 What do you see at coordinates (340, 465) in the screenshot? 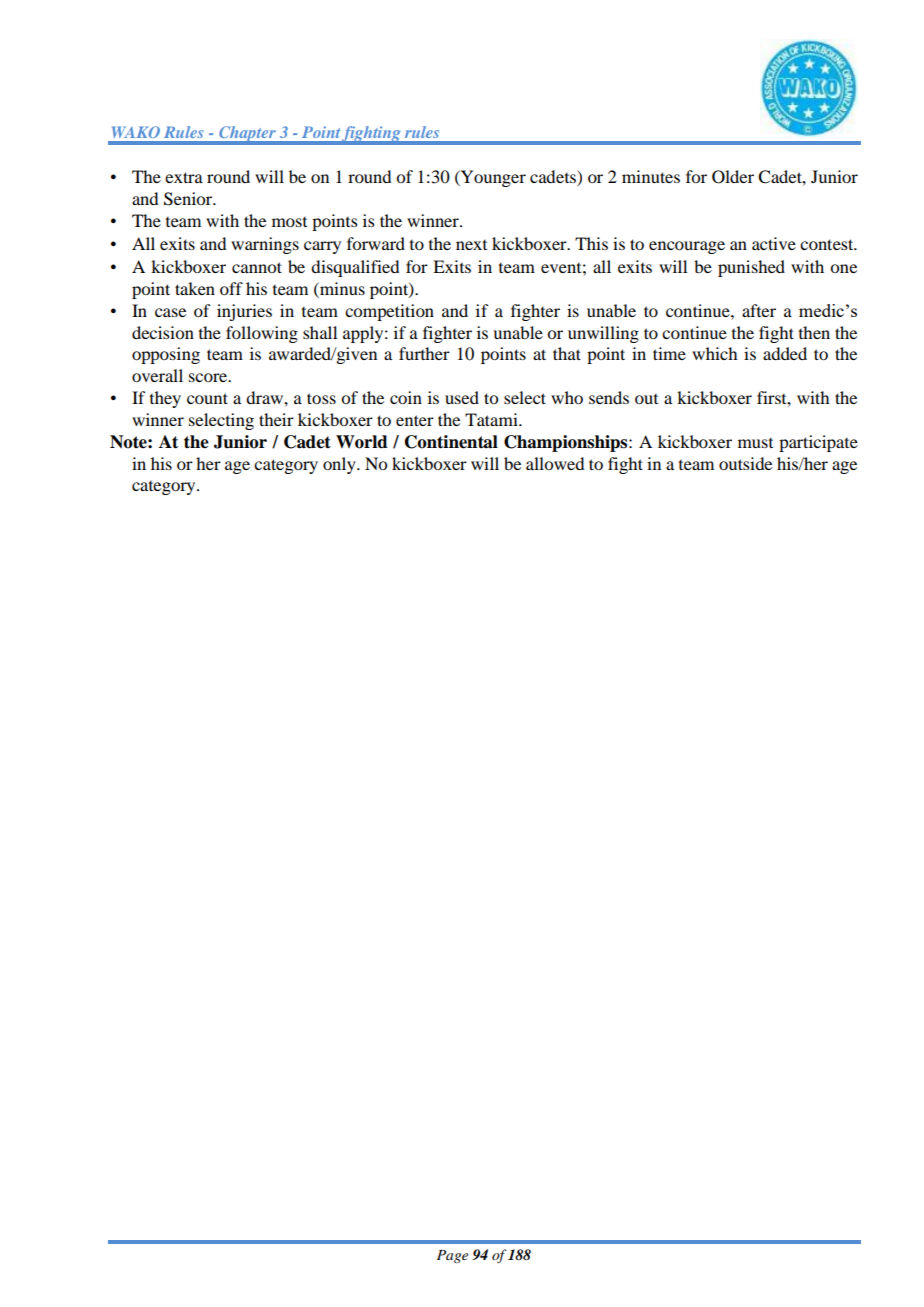
I see `only` at bounding box center [340, 465].
